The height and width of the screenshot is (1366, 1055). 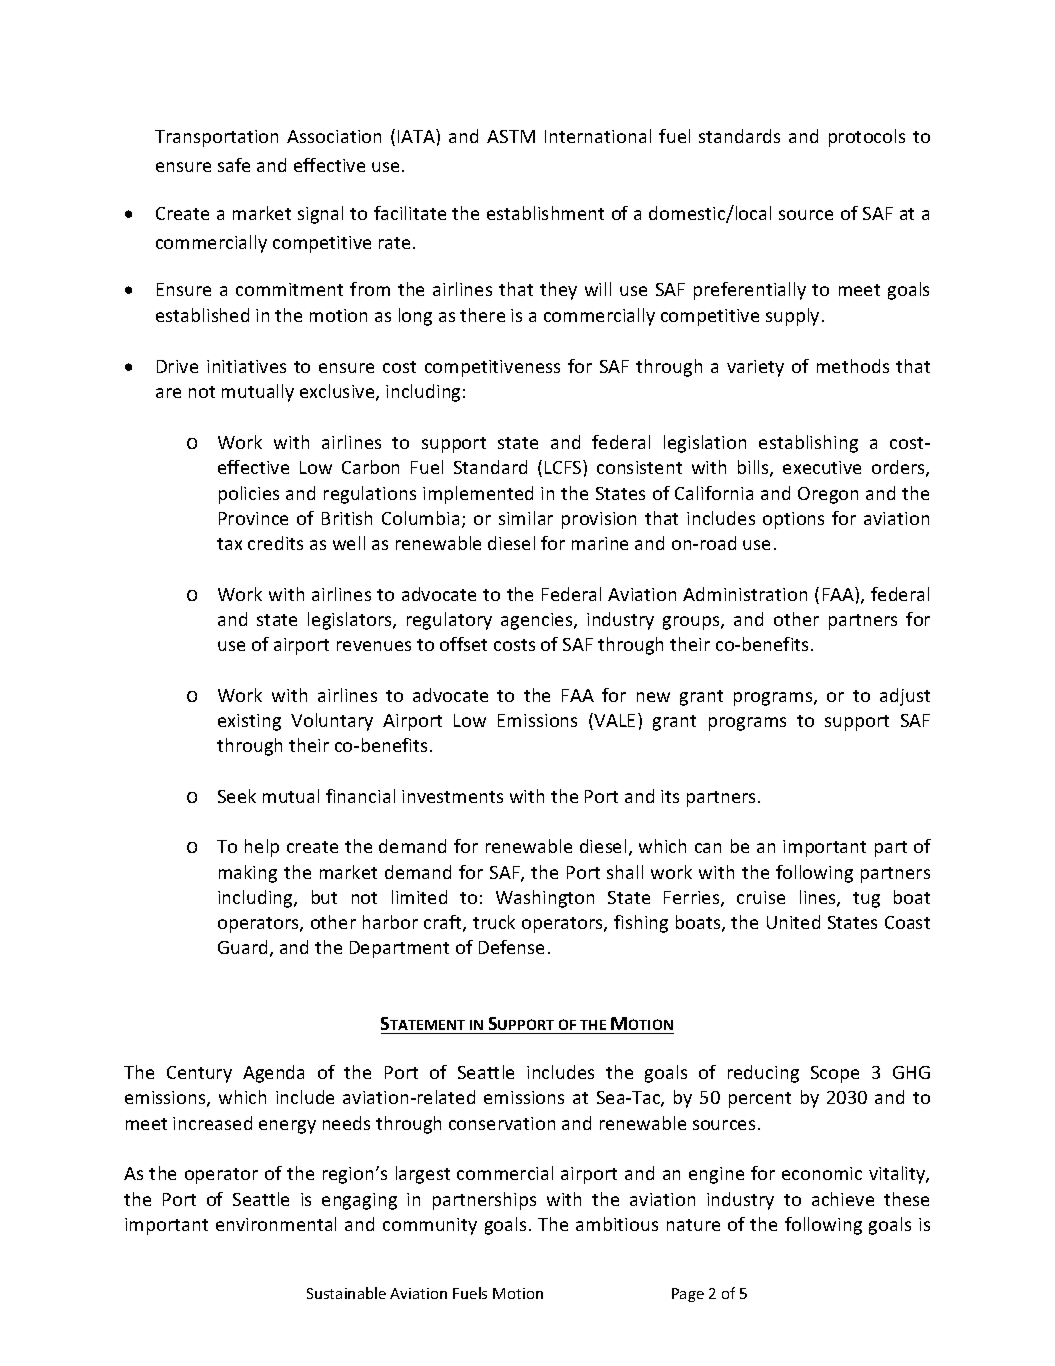 What do you see at coordinates (793, 922) in the screenshot?
I see `United` at bounding box center [793, 922].
